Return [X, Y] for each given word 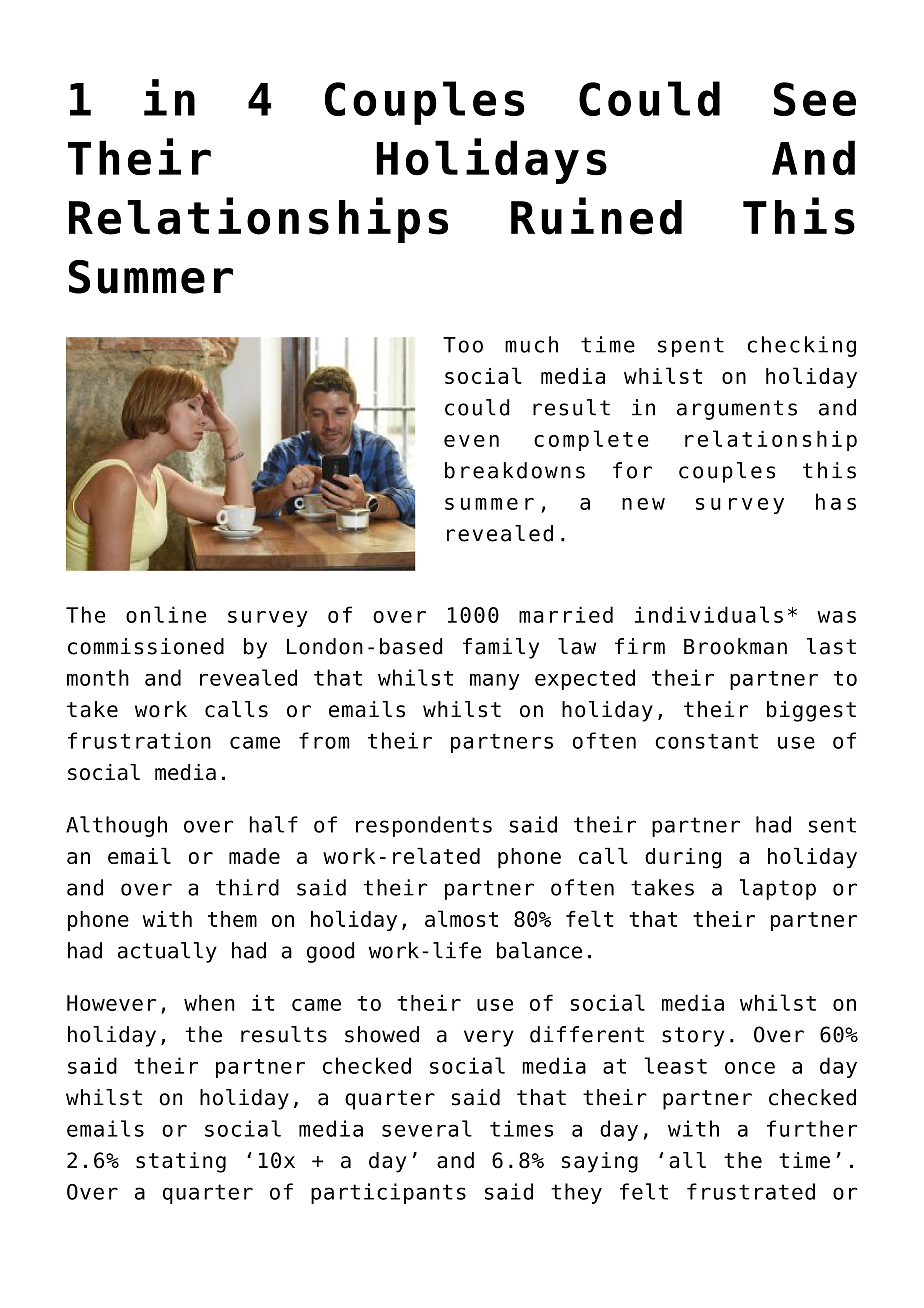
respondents [424, 826]
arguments [737, 410]
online [166, 614]
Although [116, 826]
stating [181, 1162]
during [683, 858]
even [471, 441]
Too [463, 345]
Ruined [596, 216]
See [815, 99]
